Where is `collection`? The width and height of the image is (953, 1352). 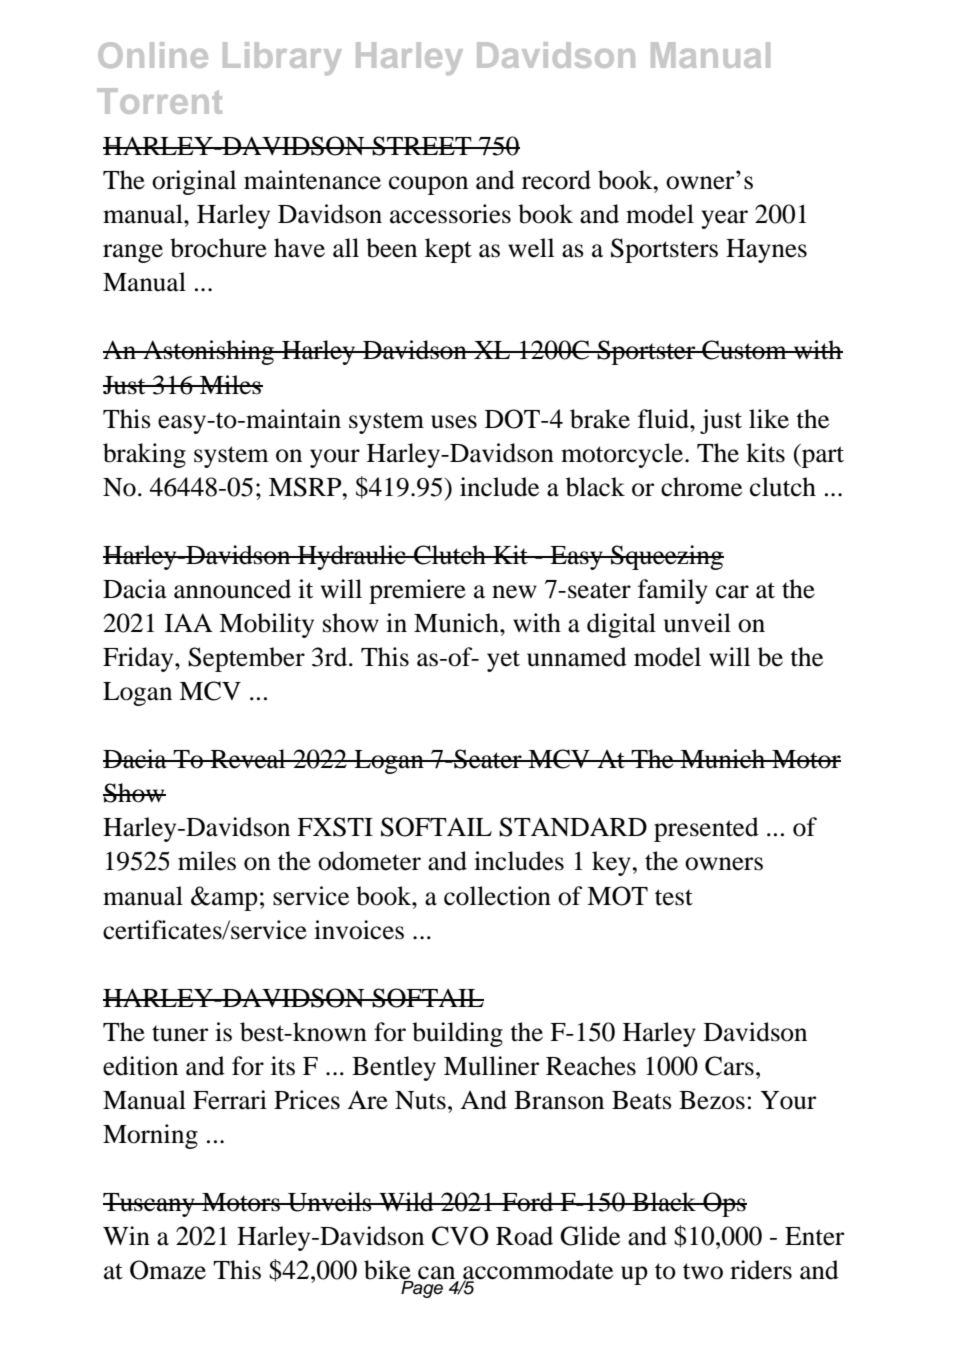
collection is located at coordinates (497, 896).
